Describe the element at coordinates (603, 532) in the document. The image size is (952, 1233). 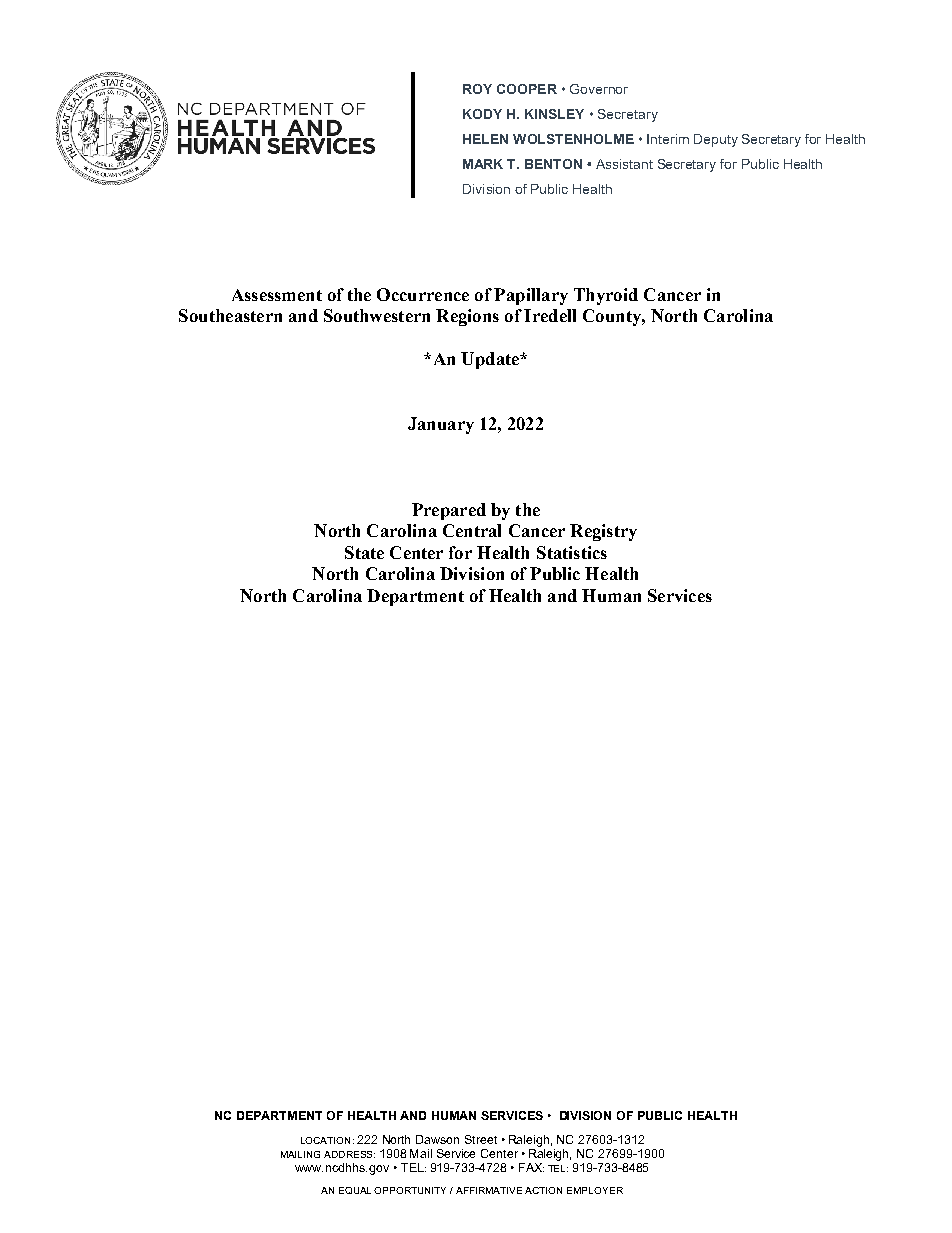
I see `Registry` at that location.
